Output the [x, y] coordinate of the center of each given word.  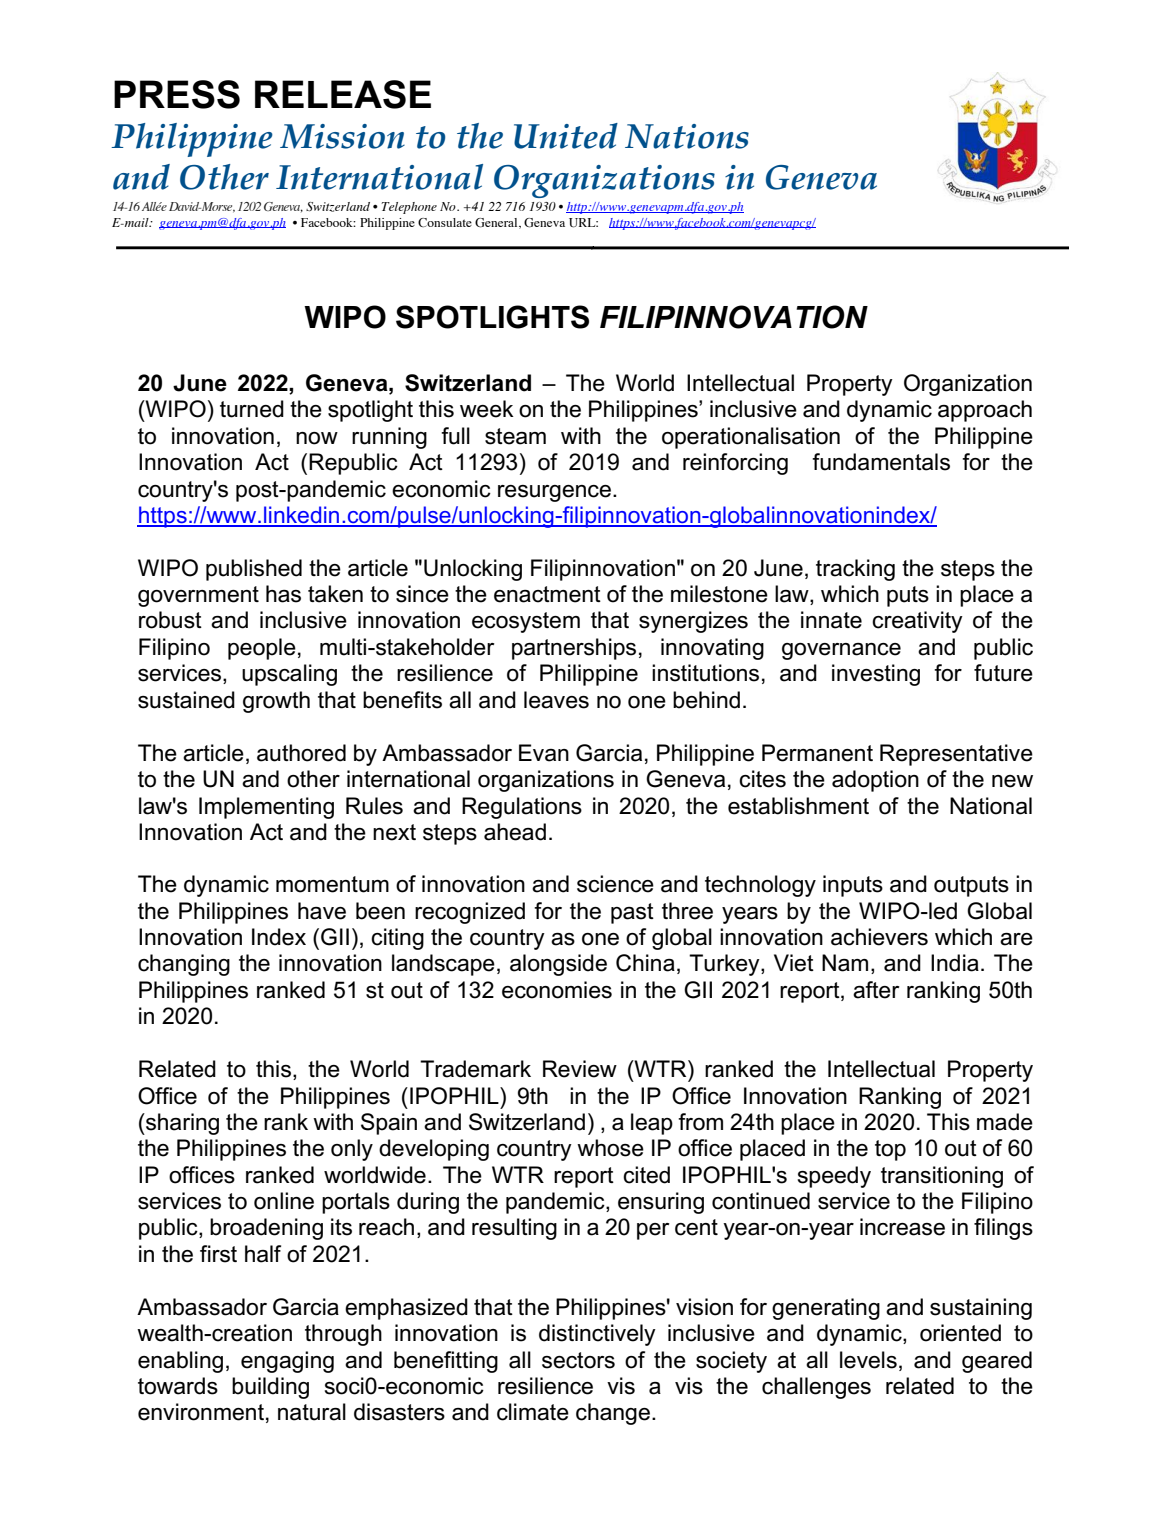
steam [515, 436]
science [615, 884]
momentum [332, 884]
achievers [879, 937]
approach [985, 411]
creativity [917, 622]
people [262, 649]
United [566, 136]
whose [610, 1148]
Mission [342, 136]
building [270, 1388]
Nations [687, 136]
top [890, 1150]
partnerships [574, 649]
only [352, 1150]
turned [252, 409]
